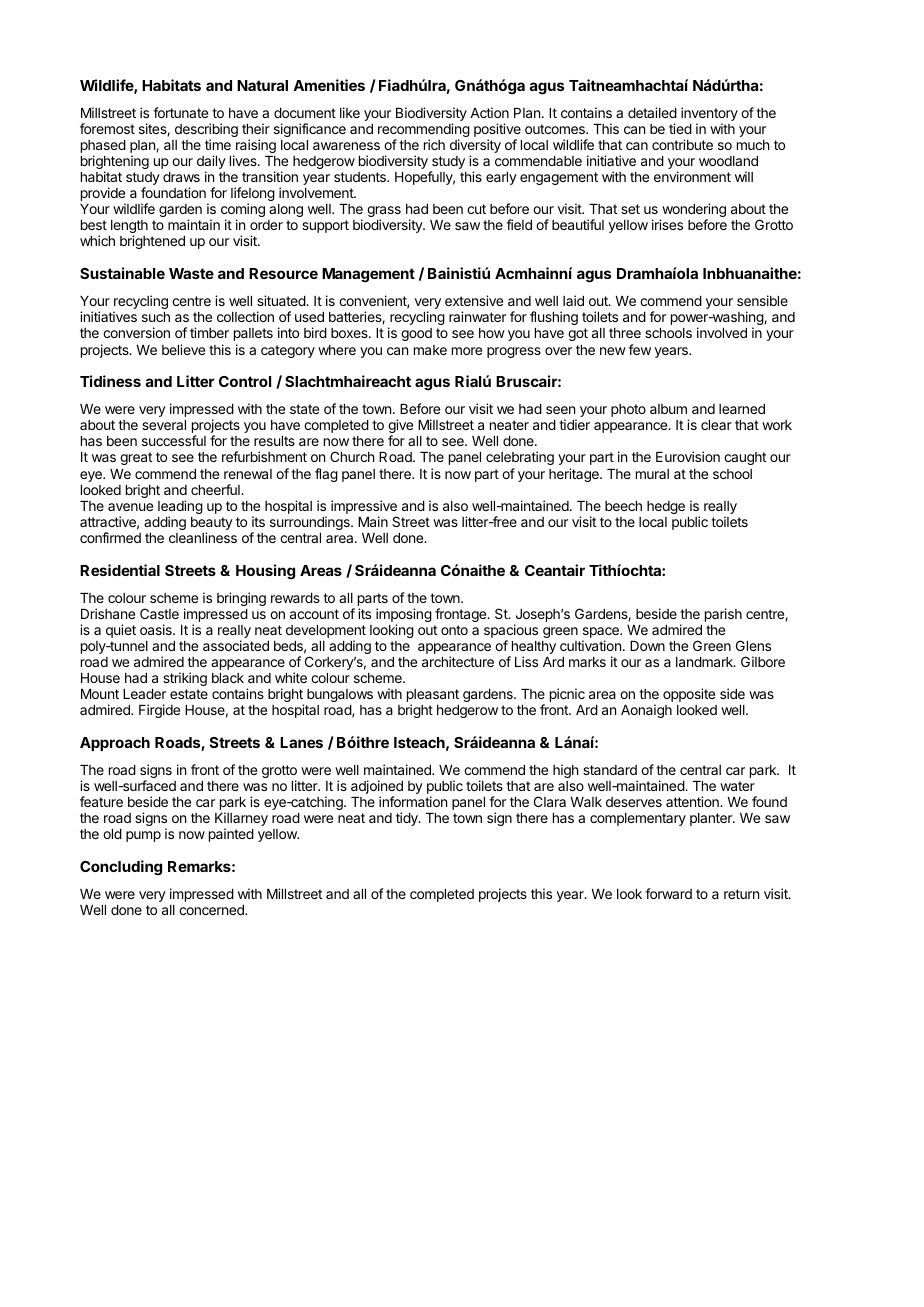 This screenshot has height=1307, width=924. What do you see at coordinates (709, 115) in the screenshot?
I see `inventory` at bounding box center [709, 115].
